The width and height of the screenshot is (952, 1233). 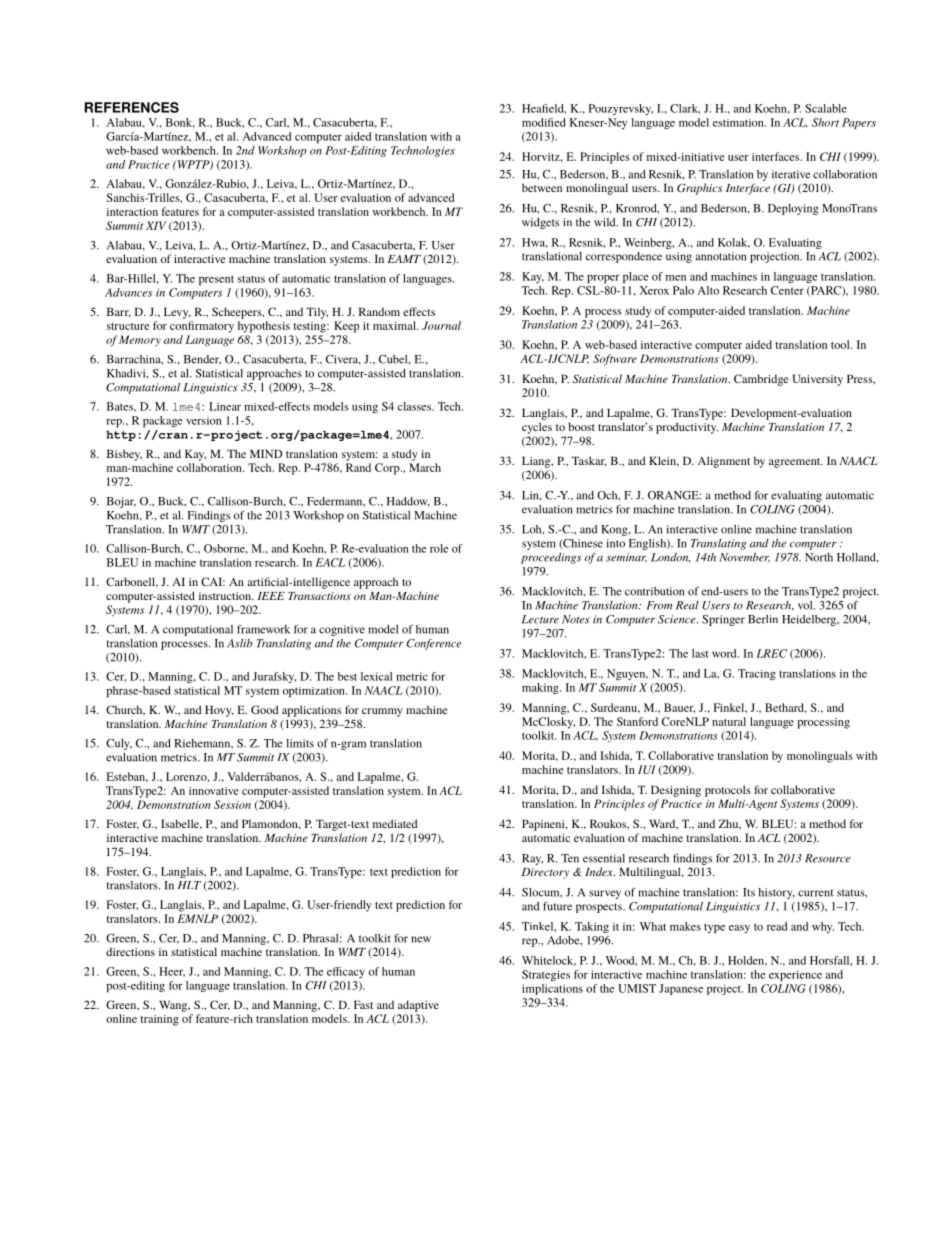 I want to click on natural, so click(x=729, y=721).
